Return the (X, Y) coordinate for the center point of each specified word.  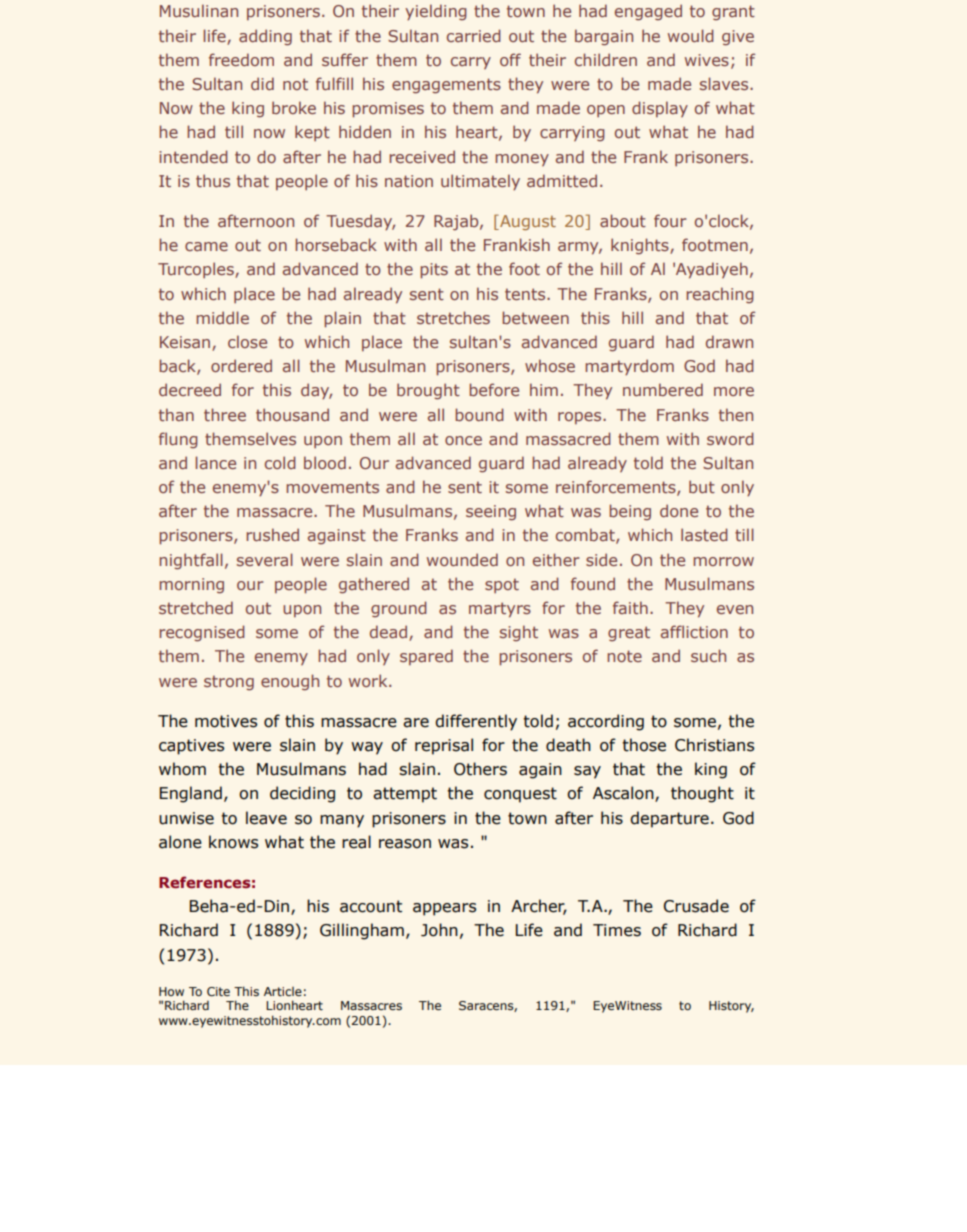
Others (480, 769)
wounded (462, 559)
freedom (241, 59)
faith (630, 607)
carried (474, 35)
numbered (663, 389)
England (191, 794)
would (691, 35)
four (670, 220)
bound (479, 414)
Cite (218, 991)
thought (702, 794)
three (225, 414)
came (206, 246)
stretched (196, 607)
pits (434, 271)
